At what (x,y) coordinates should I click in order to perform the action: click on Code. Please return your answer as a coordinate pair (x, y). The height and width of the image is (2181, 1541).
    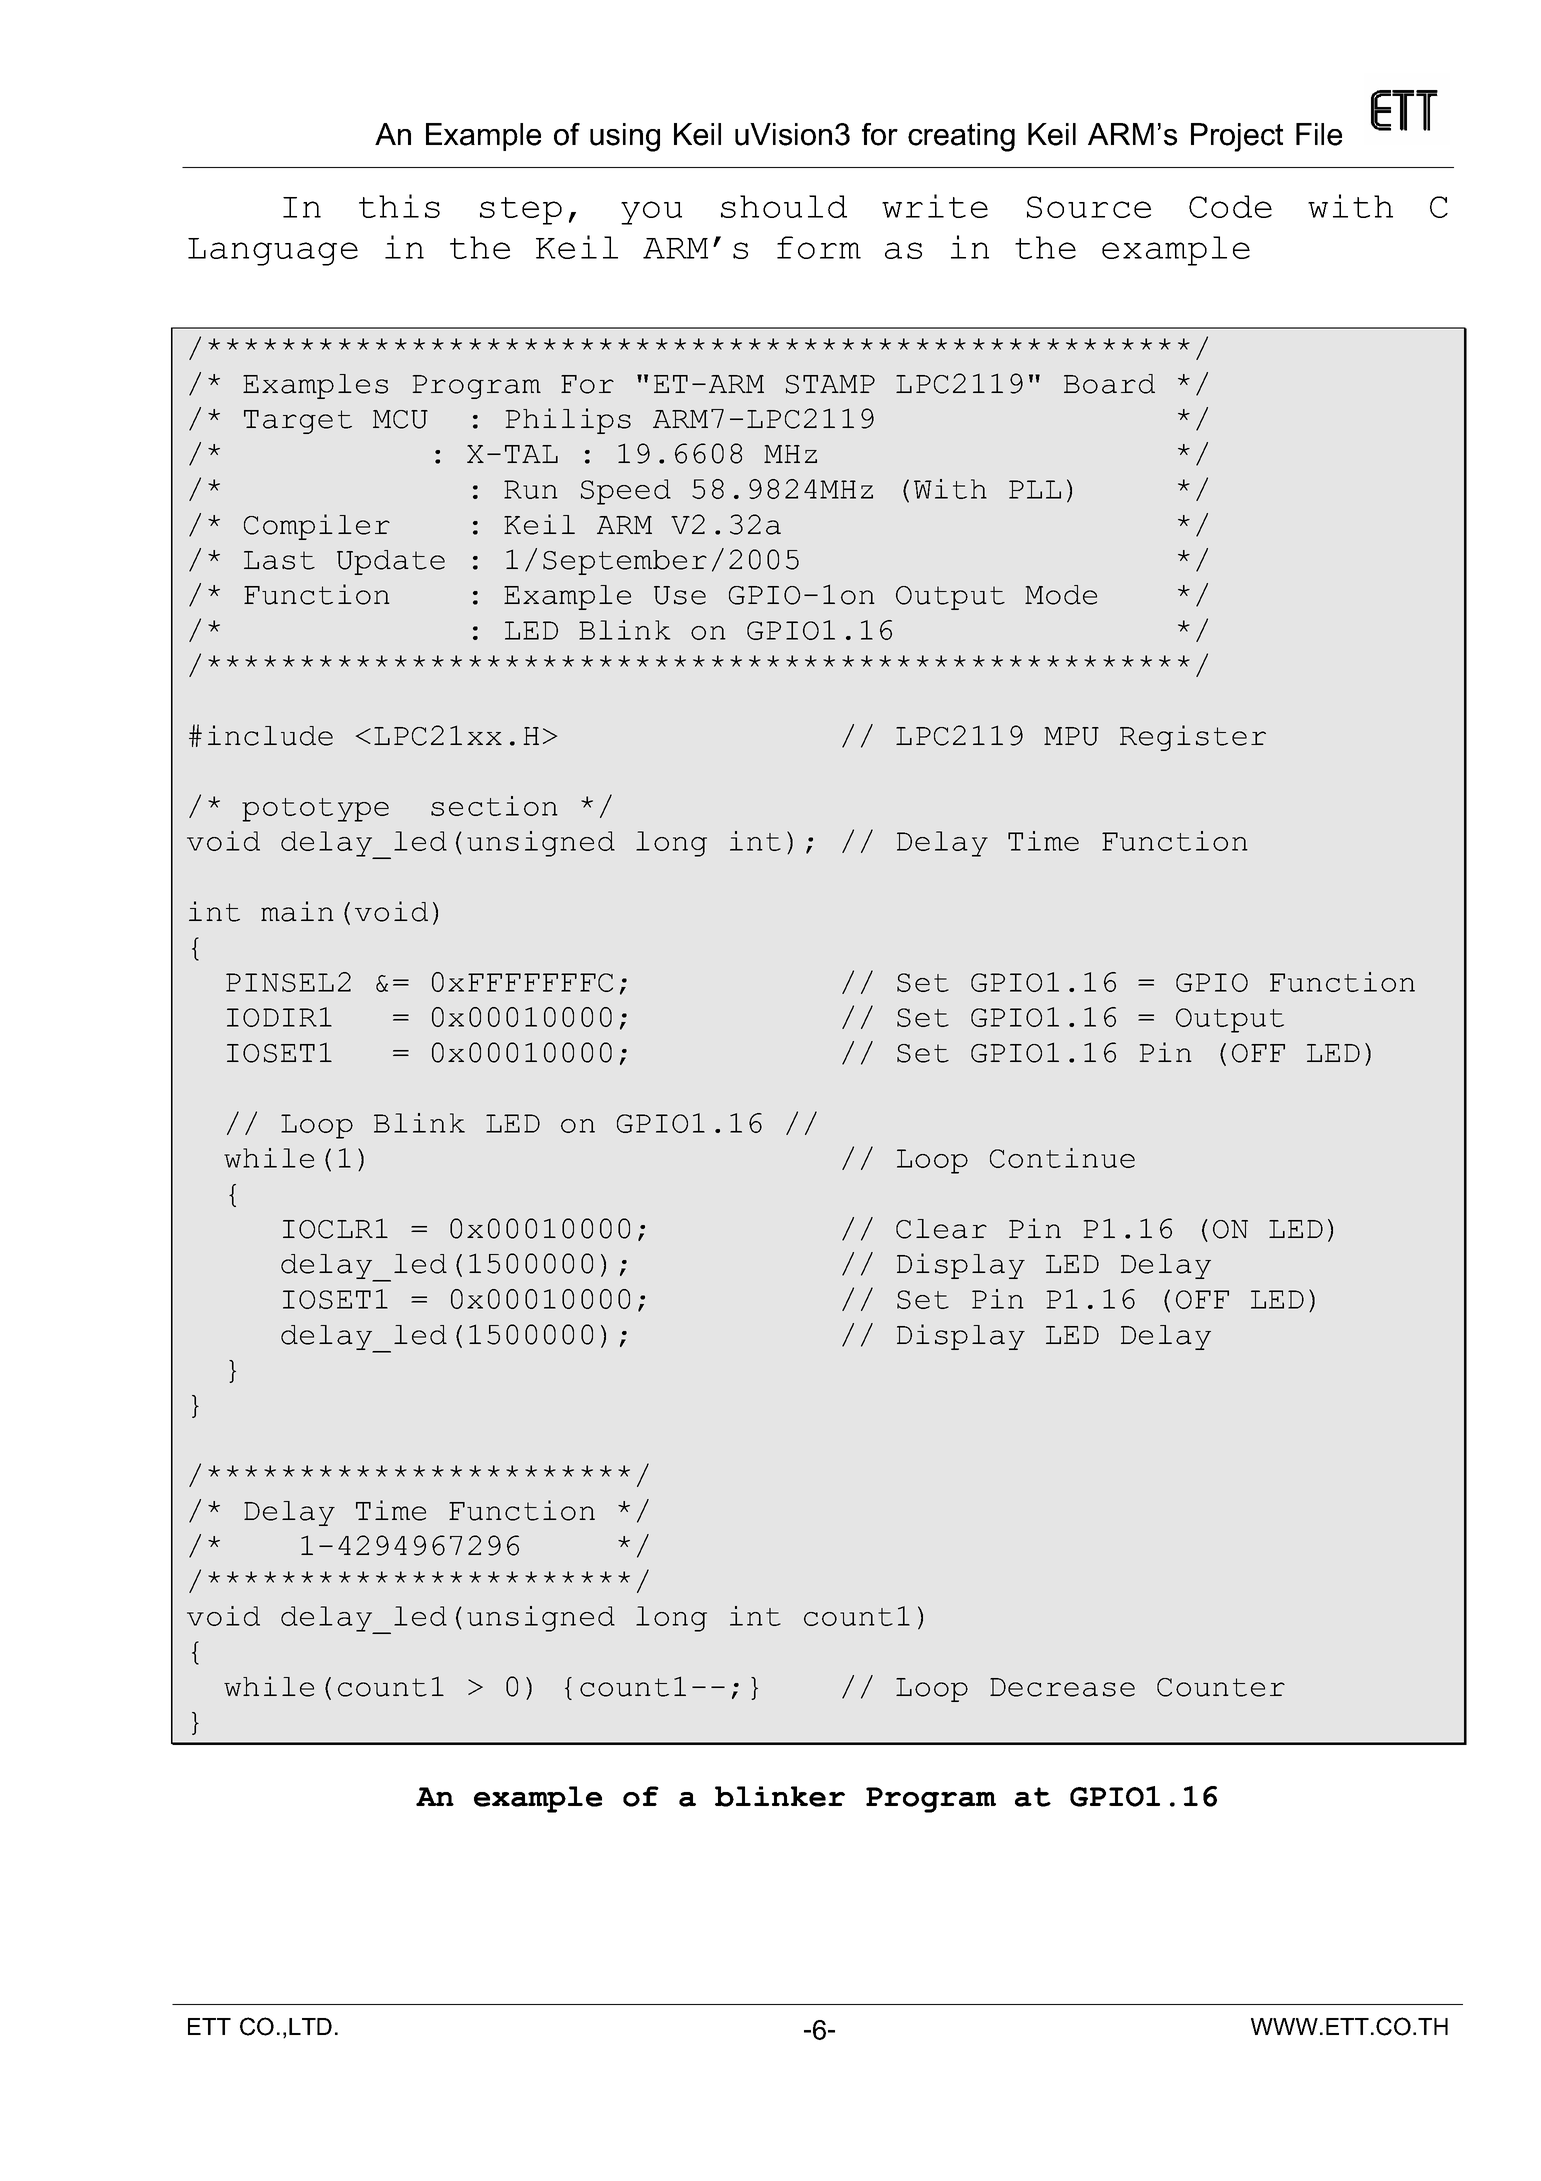
    Looking at the image, I should click on (1230, 206).
